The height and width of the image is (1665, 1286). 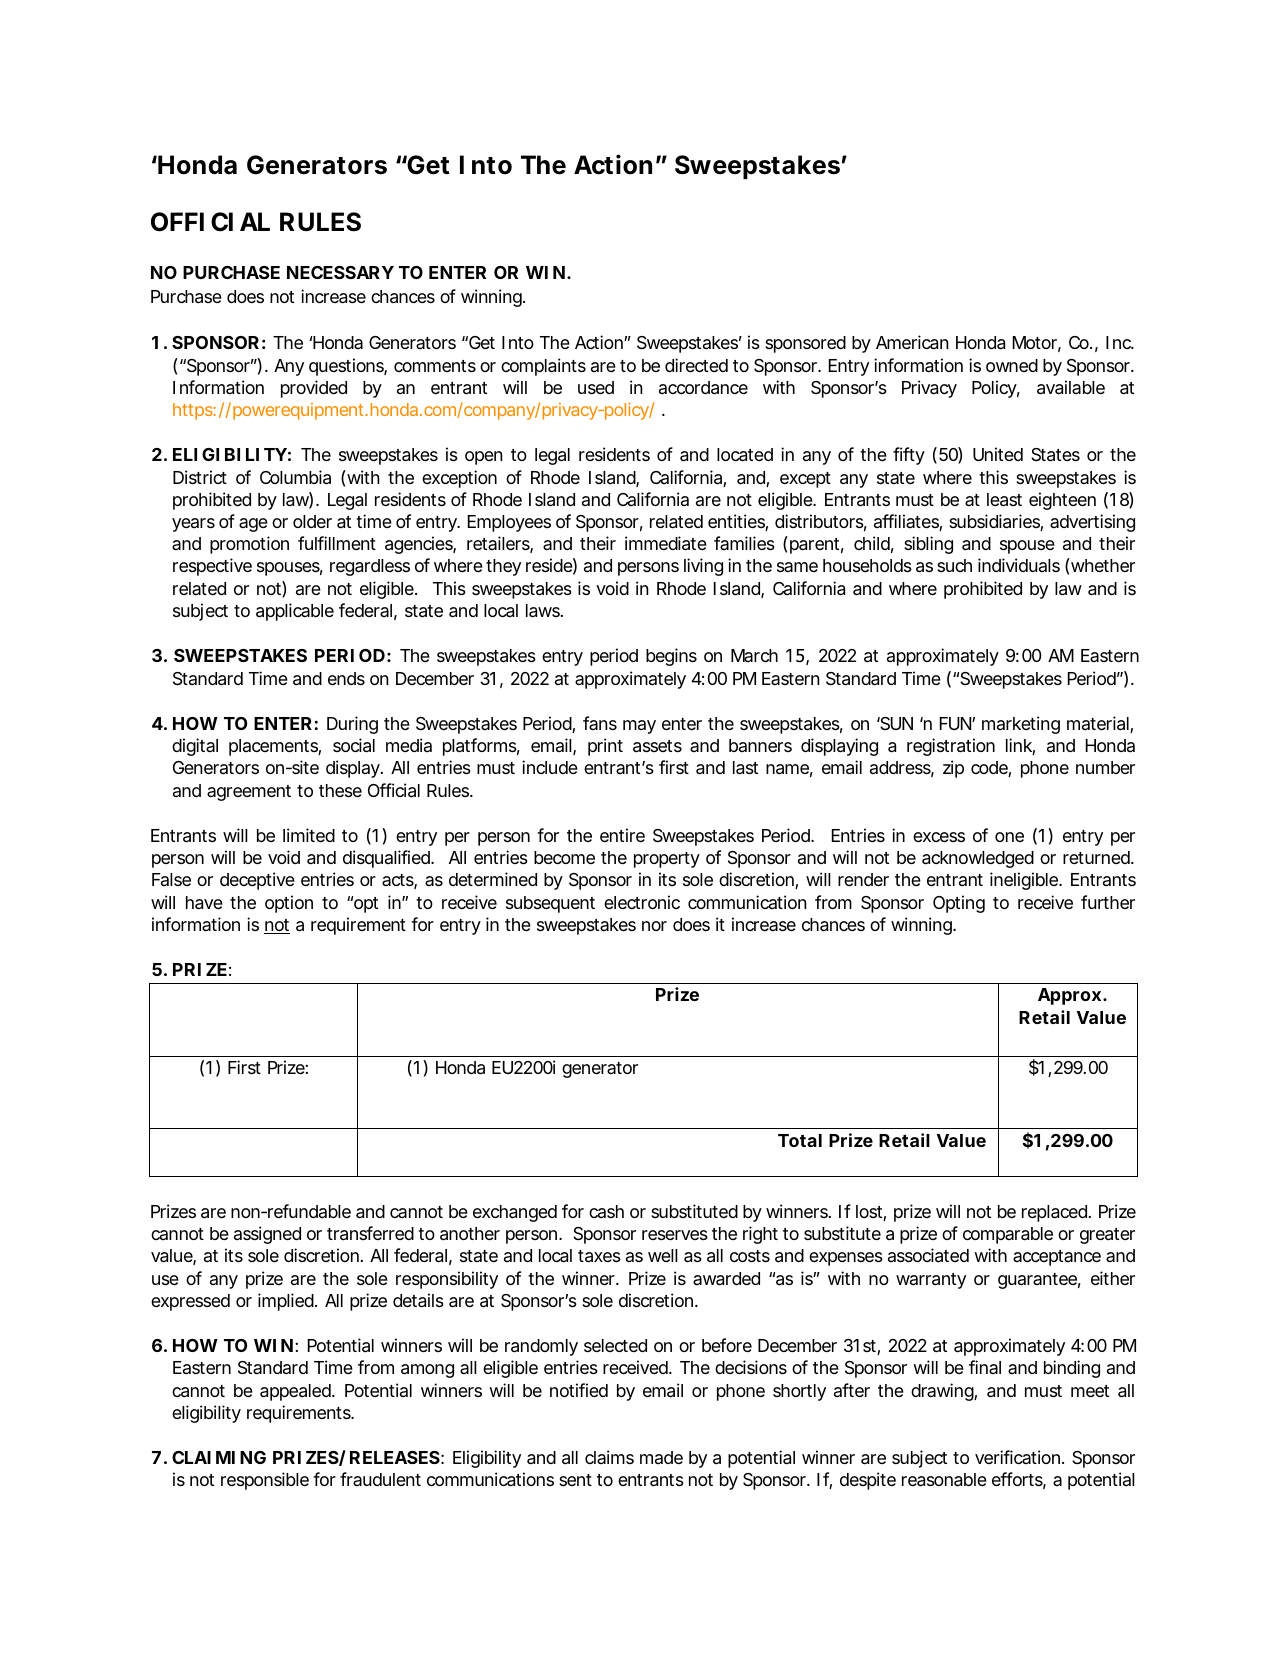 I want to click on responsible, so click(x=265, y=1481).
